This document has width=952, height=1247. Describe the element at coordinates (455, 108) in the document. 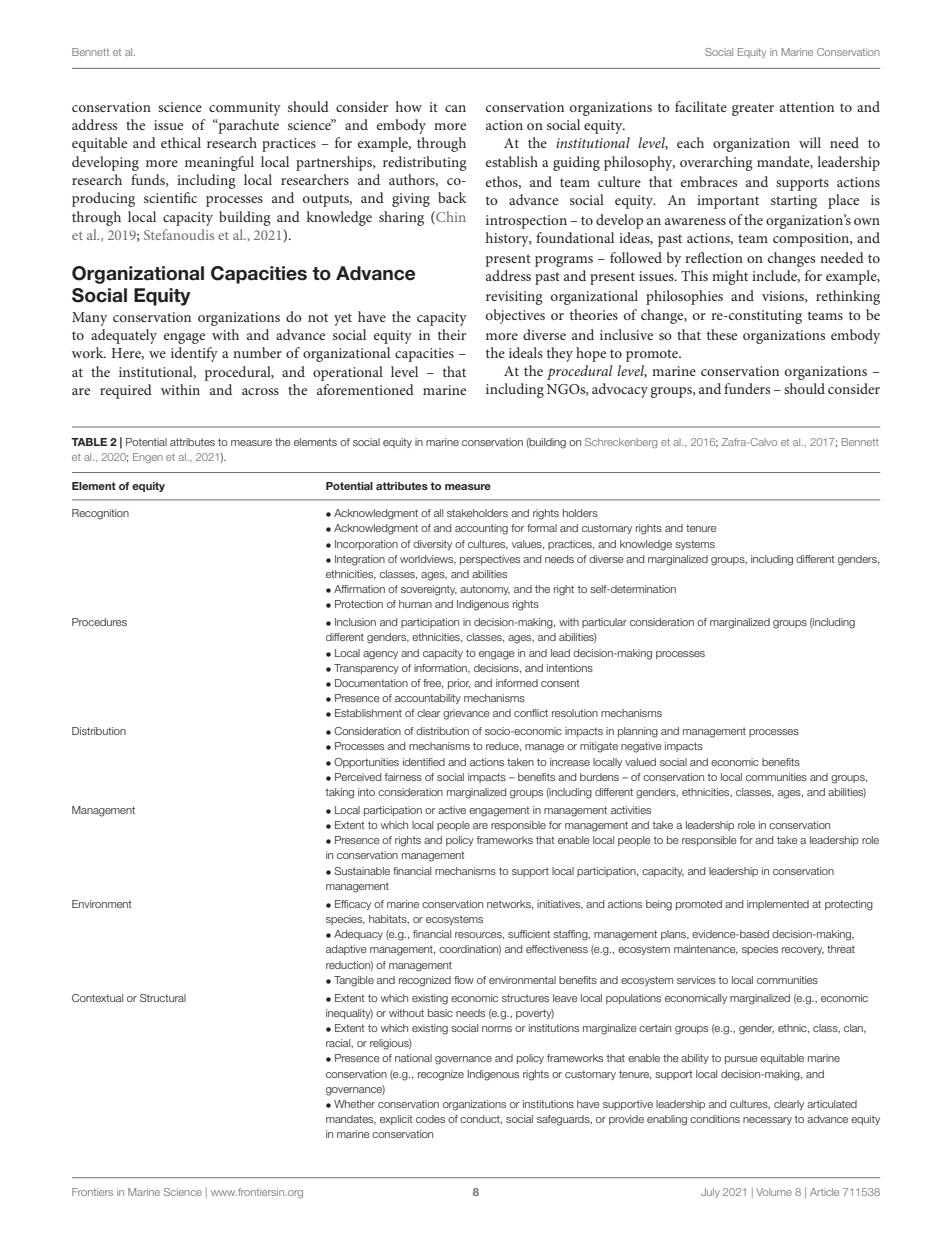

I see `can` at that location.
